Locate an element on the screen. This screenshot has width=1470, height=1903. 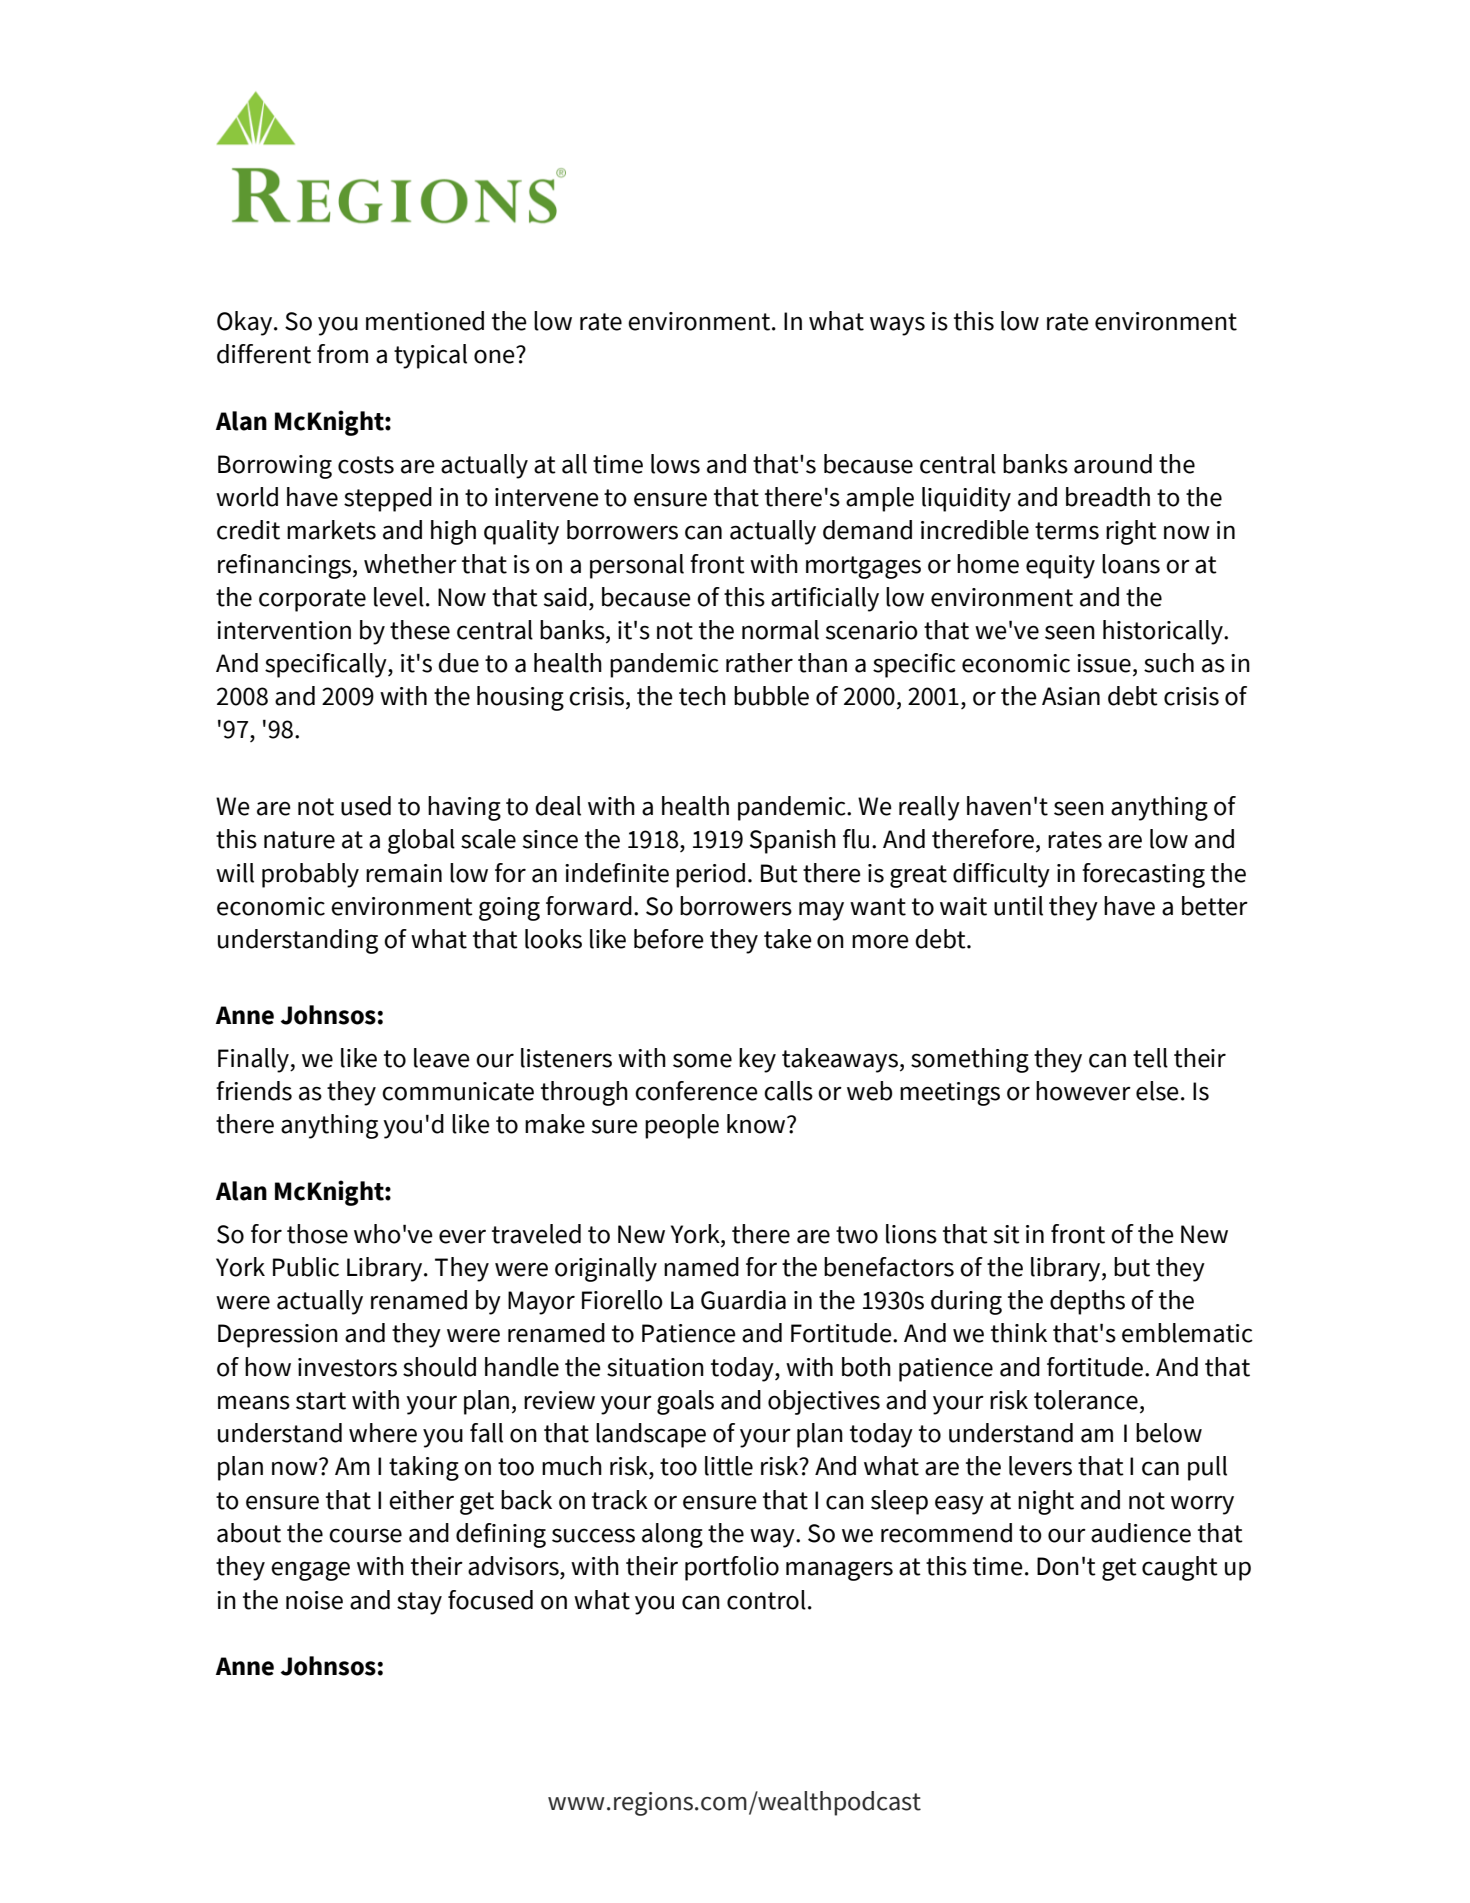
engage is located at coordinates (310, 1571).
